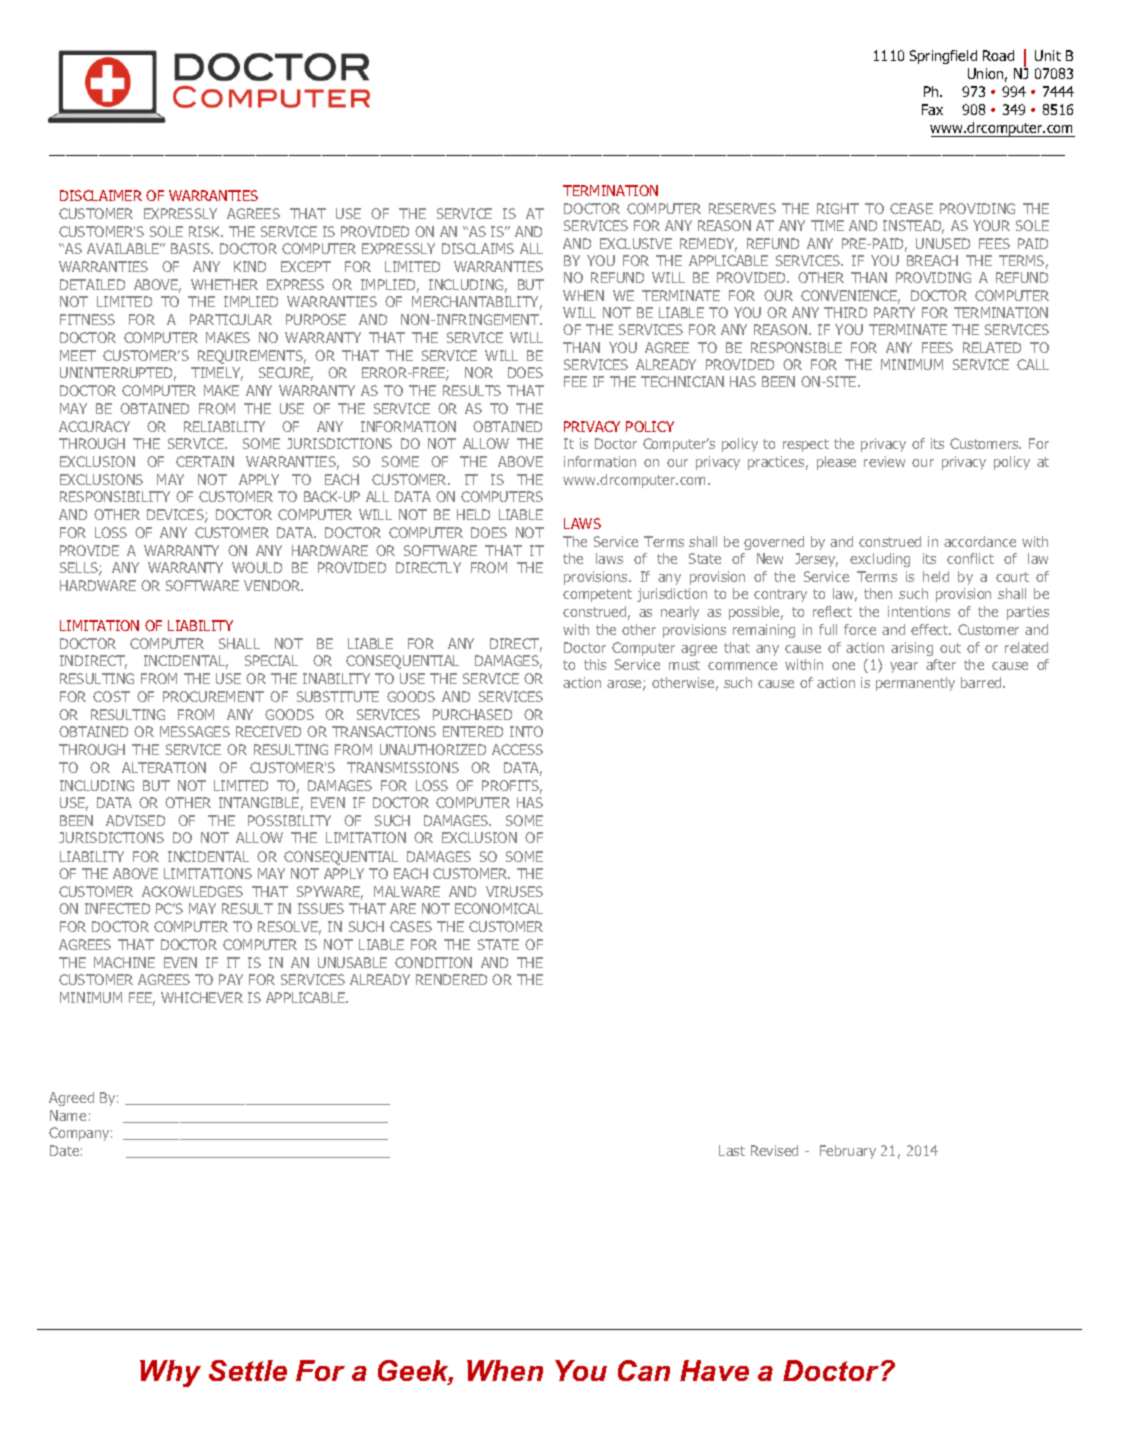 The image size is (1124, 1454). I want to click on INTO, so click(526, 731).
